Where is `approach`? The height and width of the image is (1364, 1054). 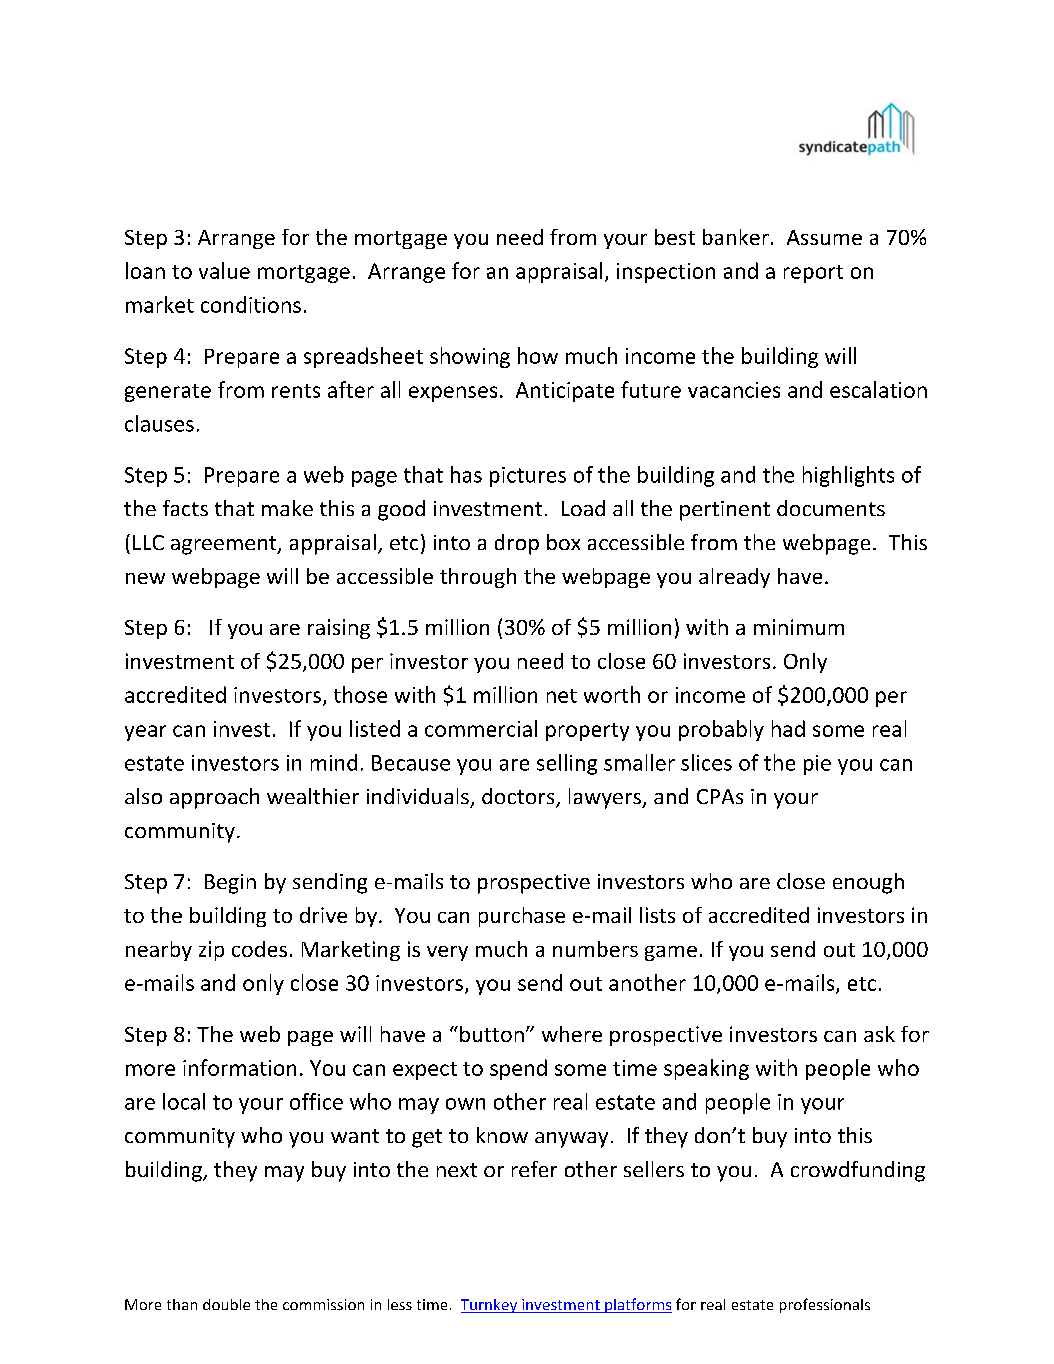
approach is located at coordinates (214, 798).
